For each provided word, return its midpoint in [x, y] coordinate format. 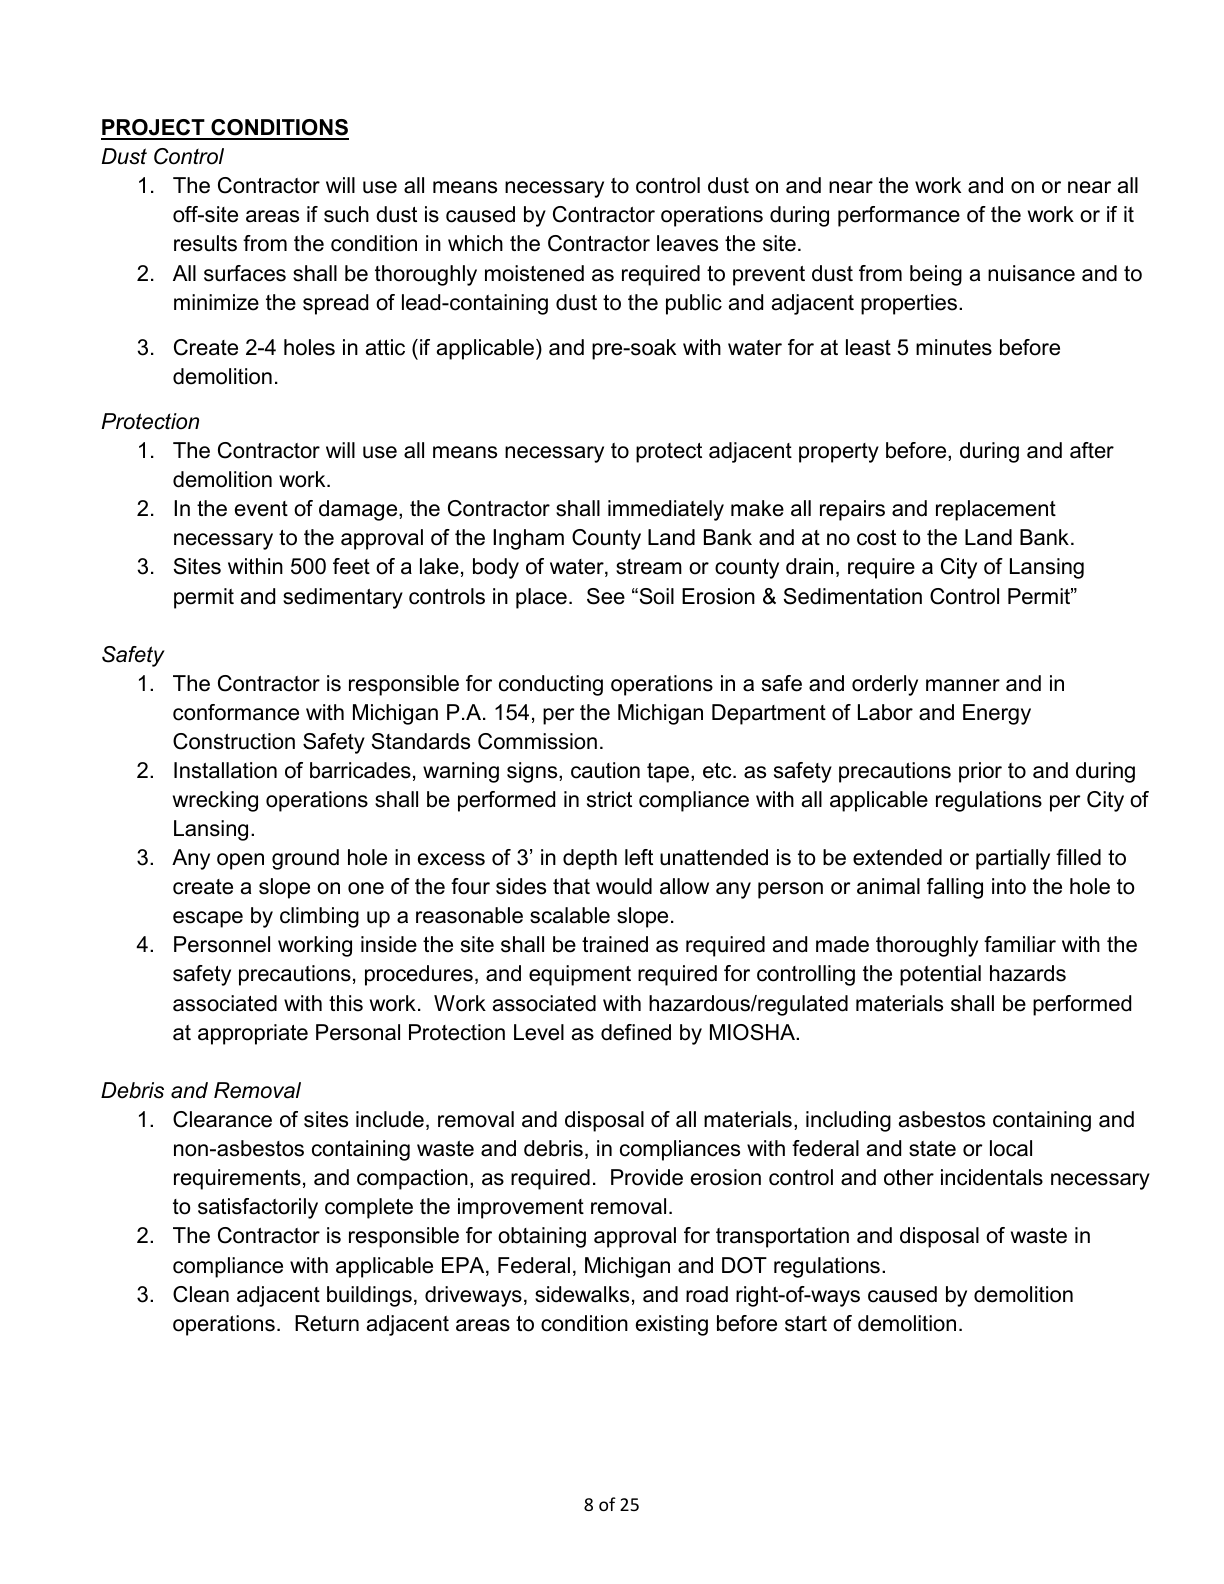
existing [672, 1325]
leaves [687, 243]
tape [668, 773]
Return [327, 1323]
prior [980, 772]
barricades [360, 770]
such [346, 214]
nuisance [1031, 273]
